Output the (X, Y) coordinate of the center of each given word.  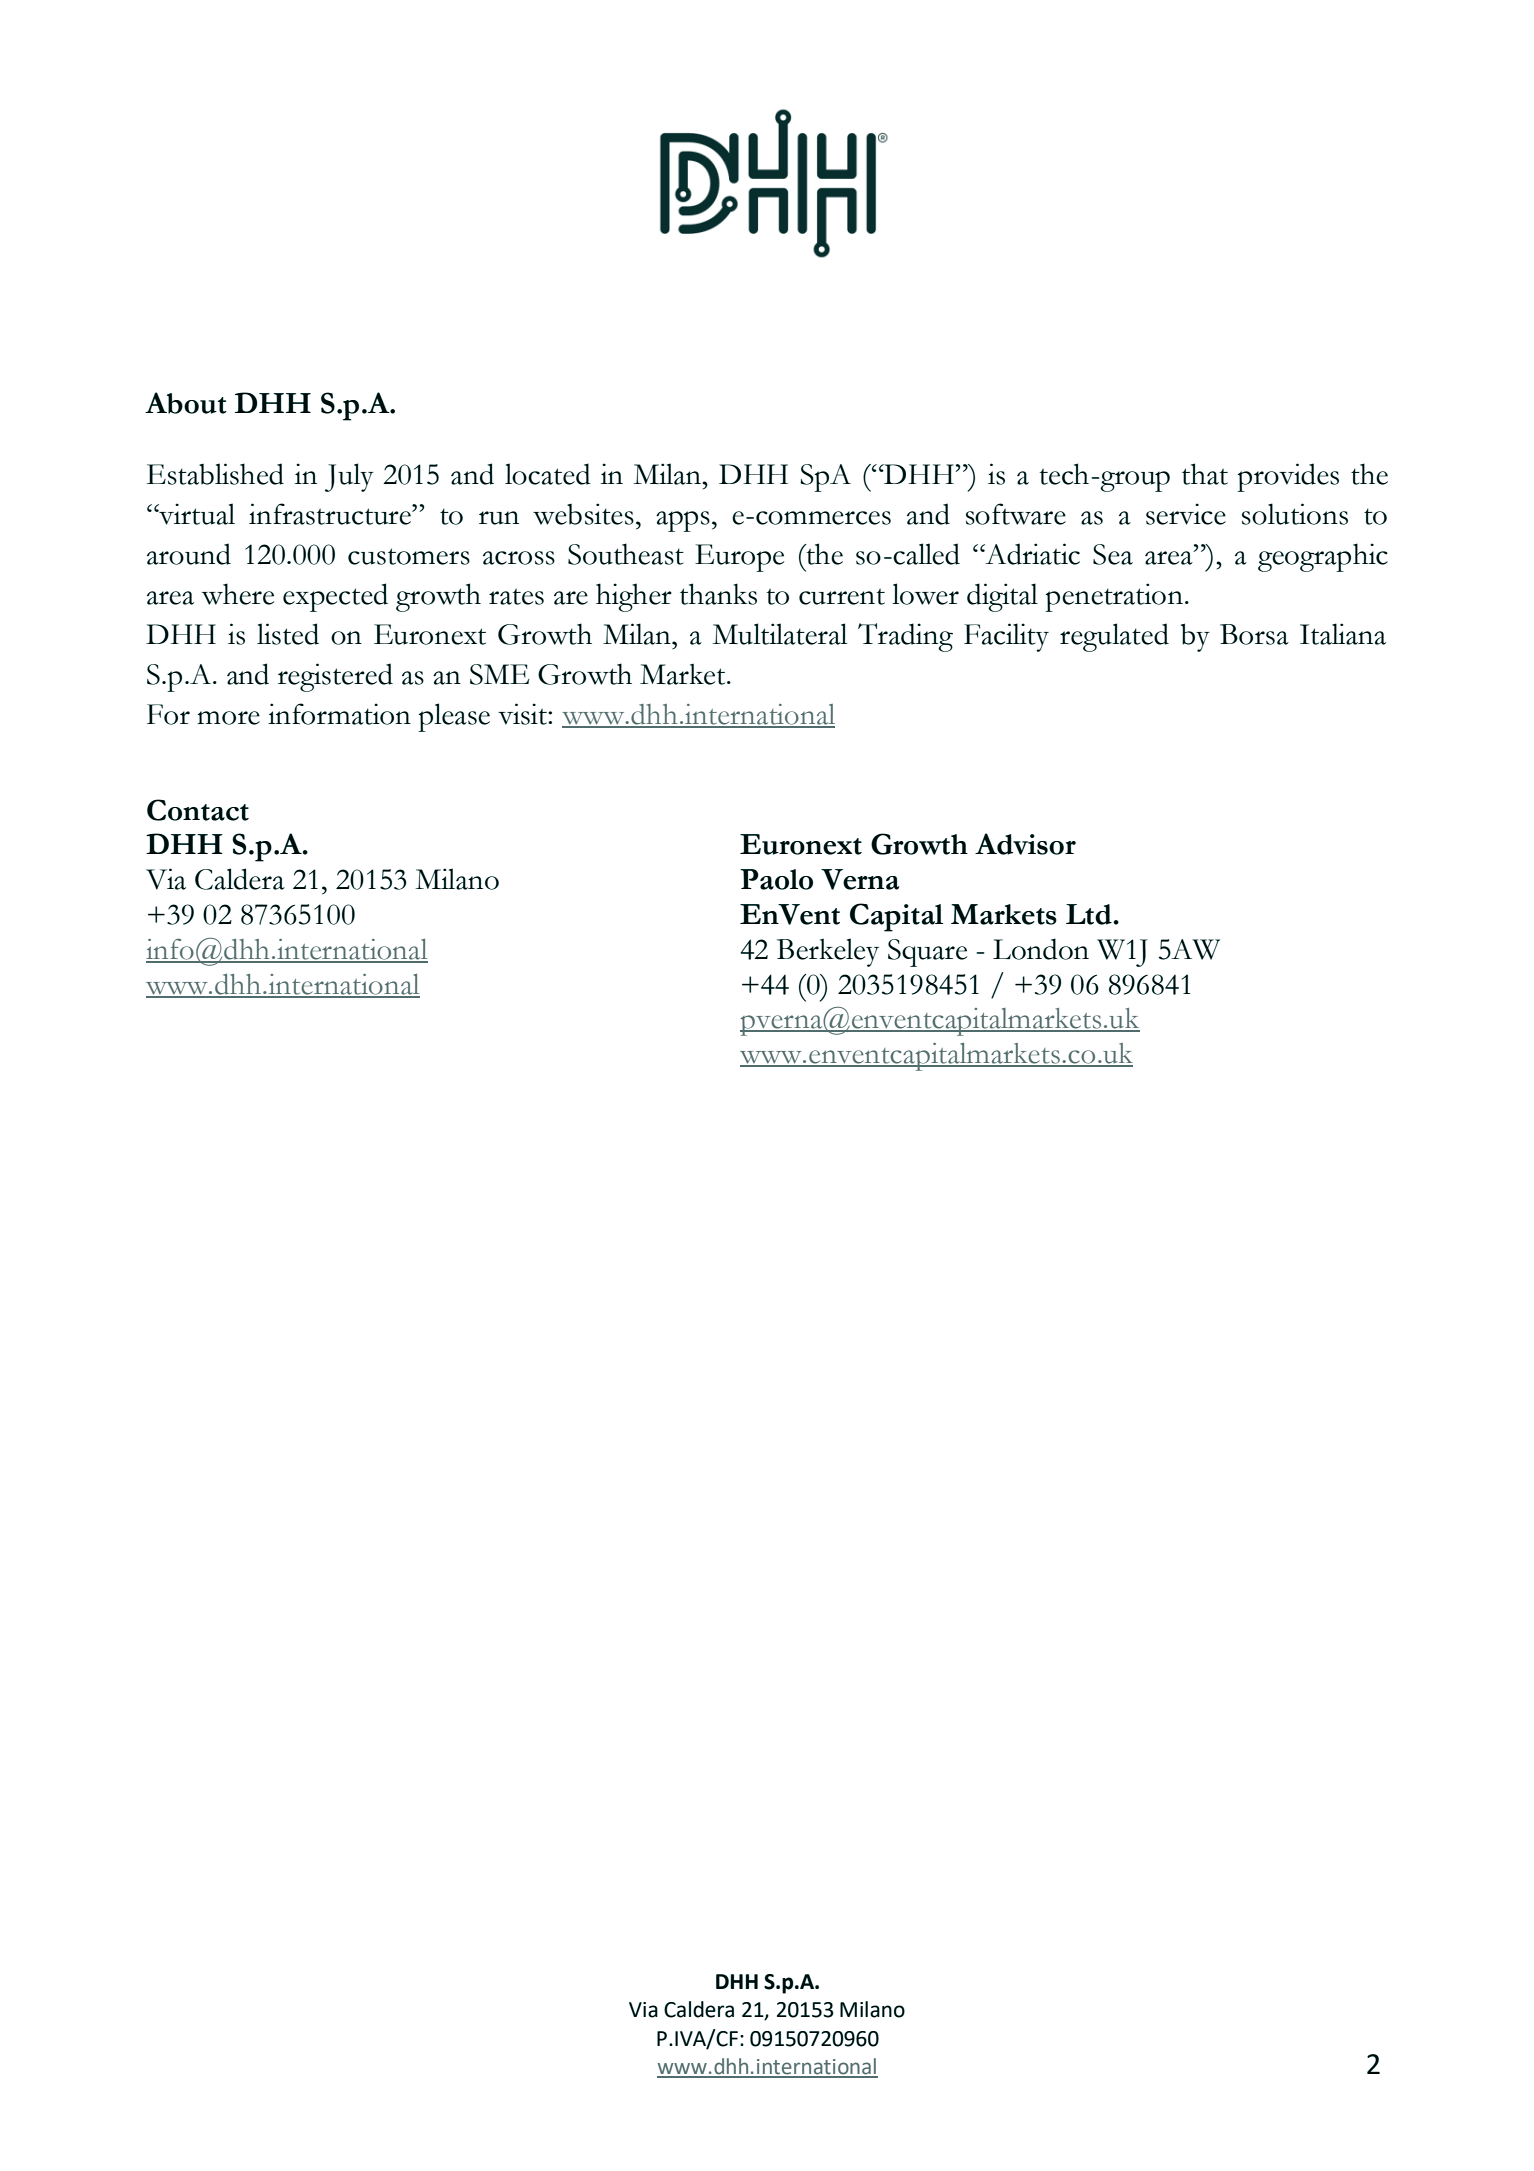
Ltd (1090, 914)
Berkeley (828, 952)
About (186, 403)
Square (927, 953)
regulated (1114, 637)
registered (335, 677)
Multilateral (779, 634)
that (1205, 474)
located (548, 474)
